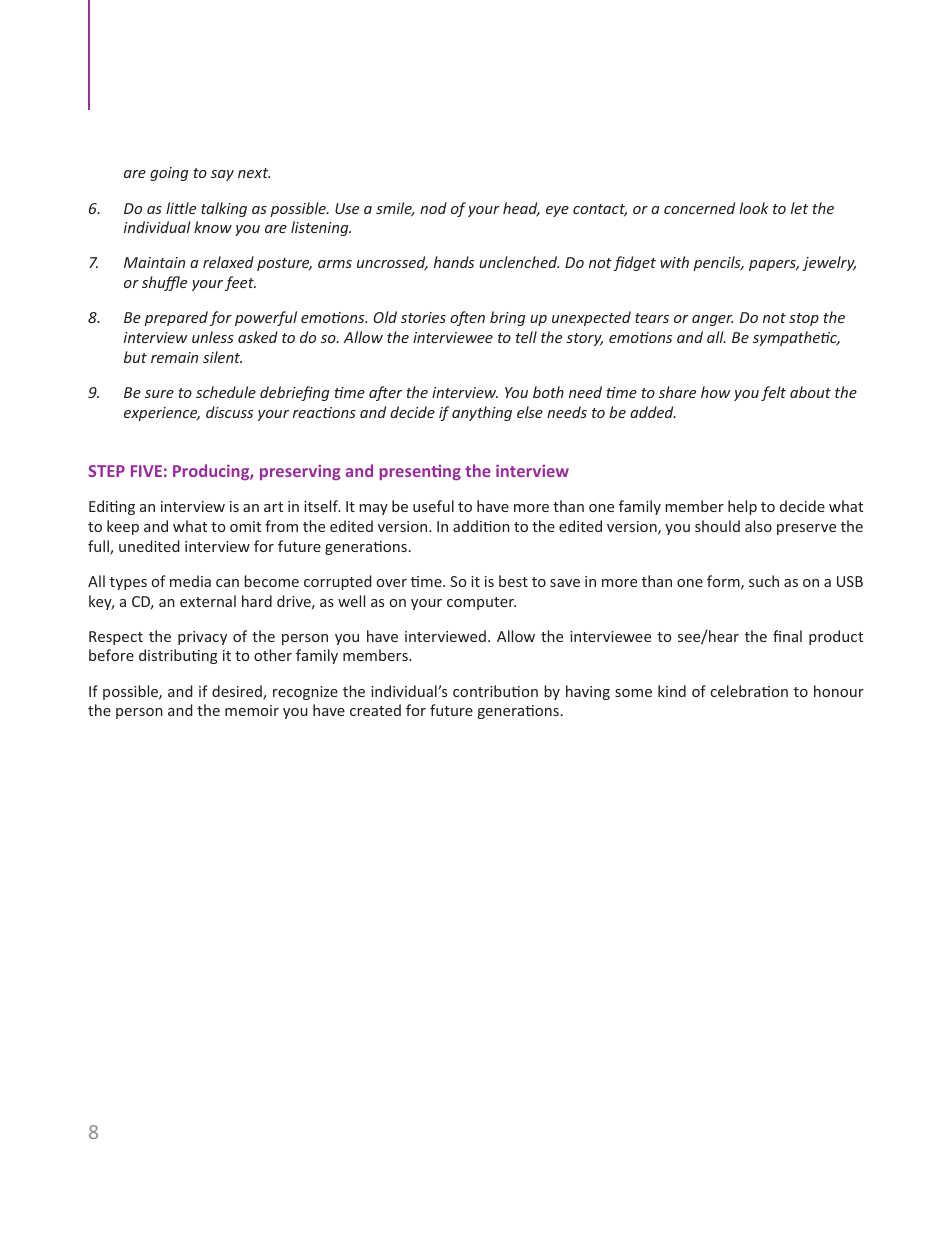  I want to click on nod, so click(433, 208).
